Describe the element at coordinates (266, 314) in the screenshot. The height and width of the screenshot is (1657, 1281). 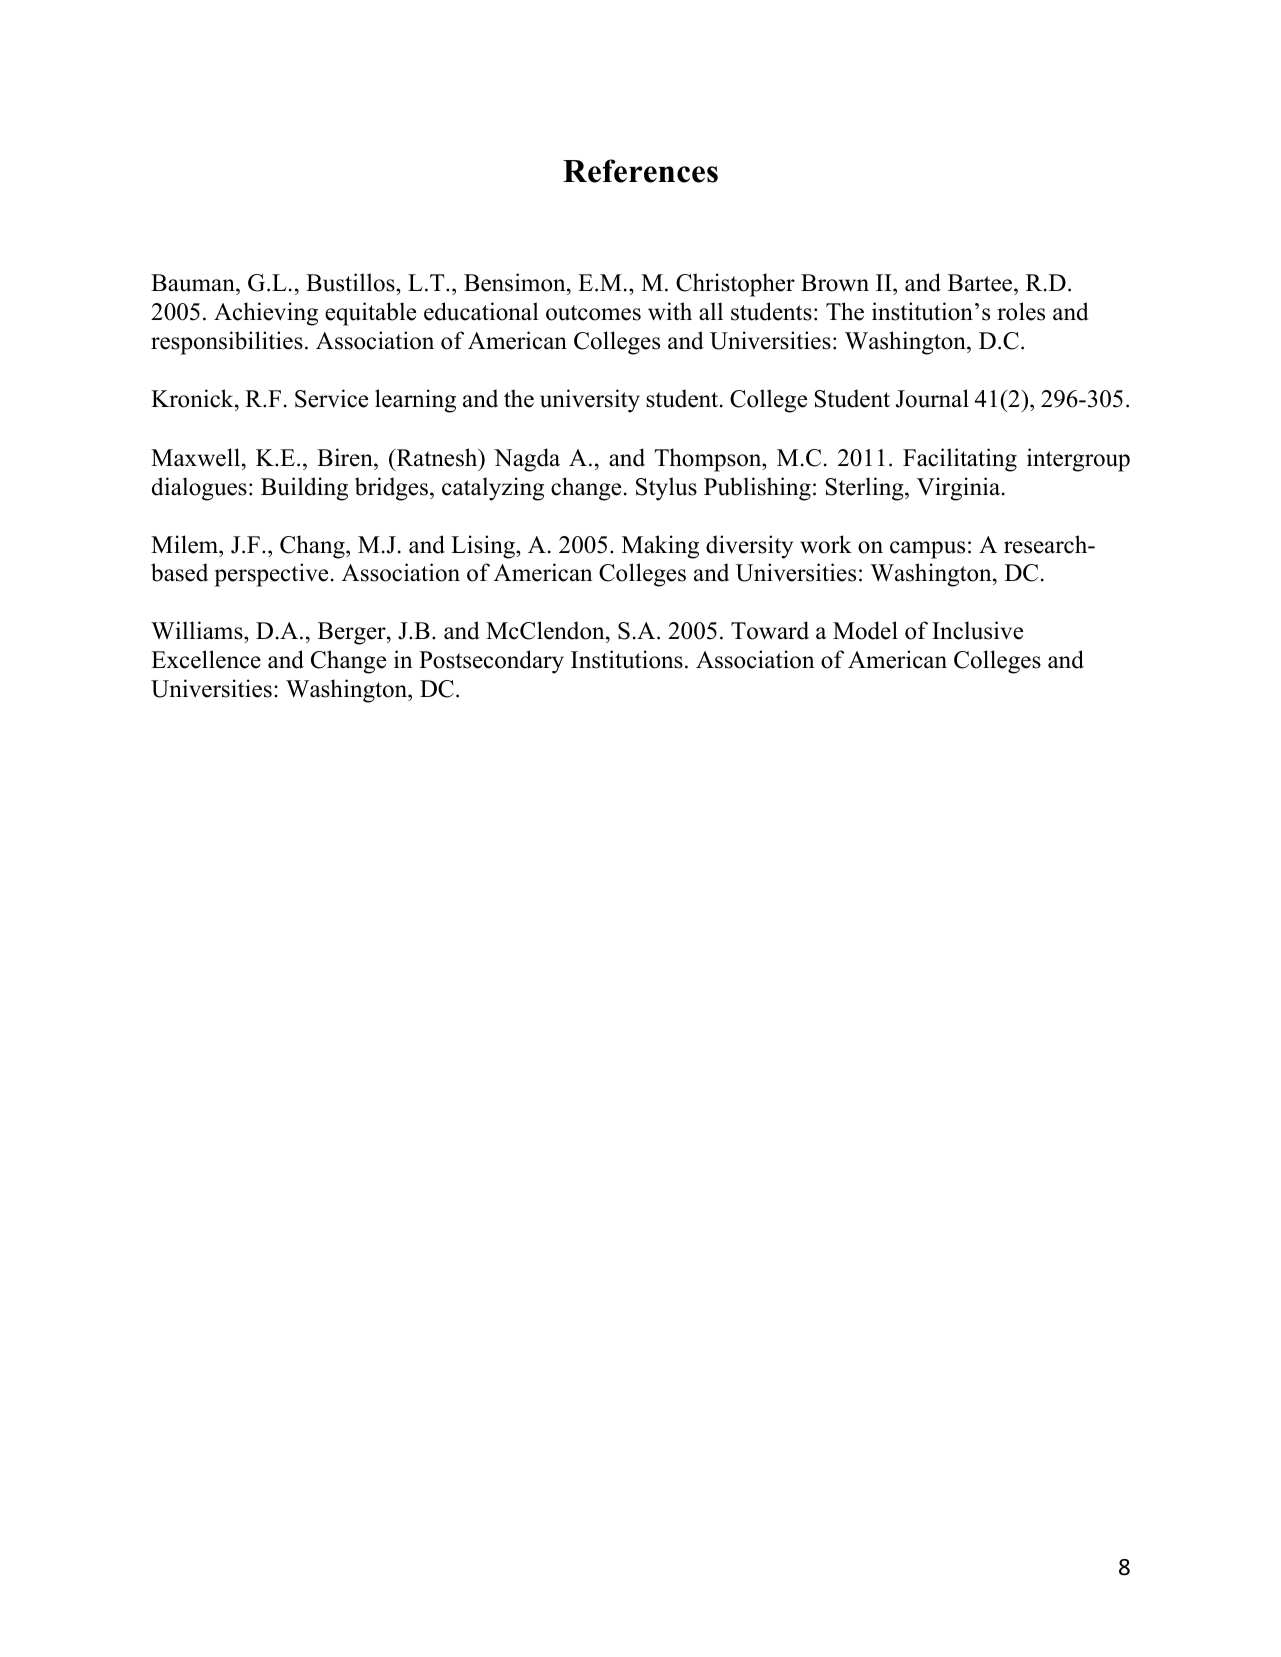
I see `Achieving` at that location.
